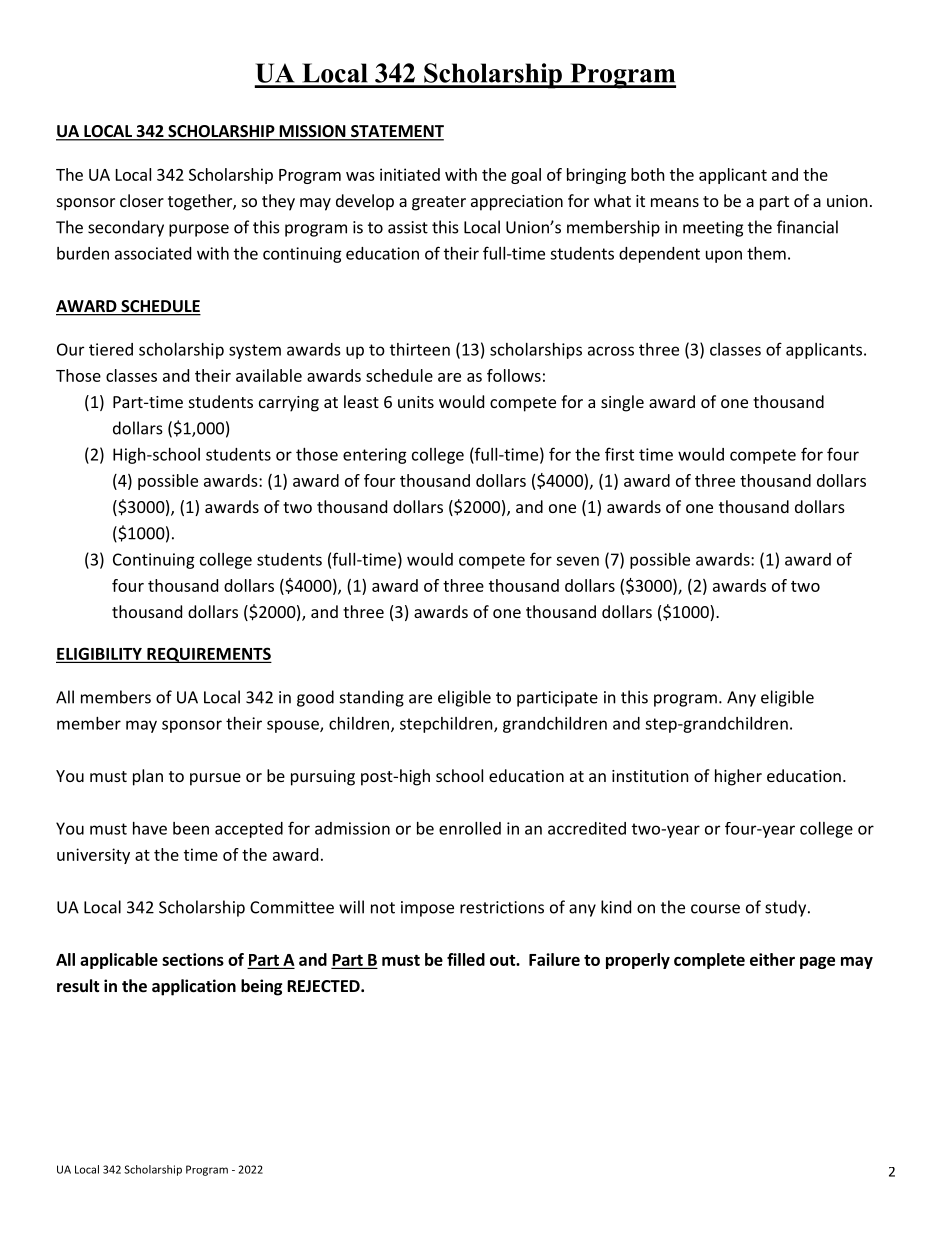 Image resolution: width=952 pixels, height=1233 pixels. I want to click on initiated, so click(410, 174).
